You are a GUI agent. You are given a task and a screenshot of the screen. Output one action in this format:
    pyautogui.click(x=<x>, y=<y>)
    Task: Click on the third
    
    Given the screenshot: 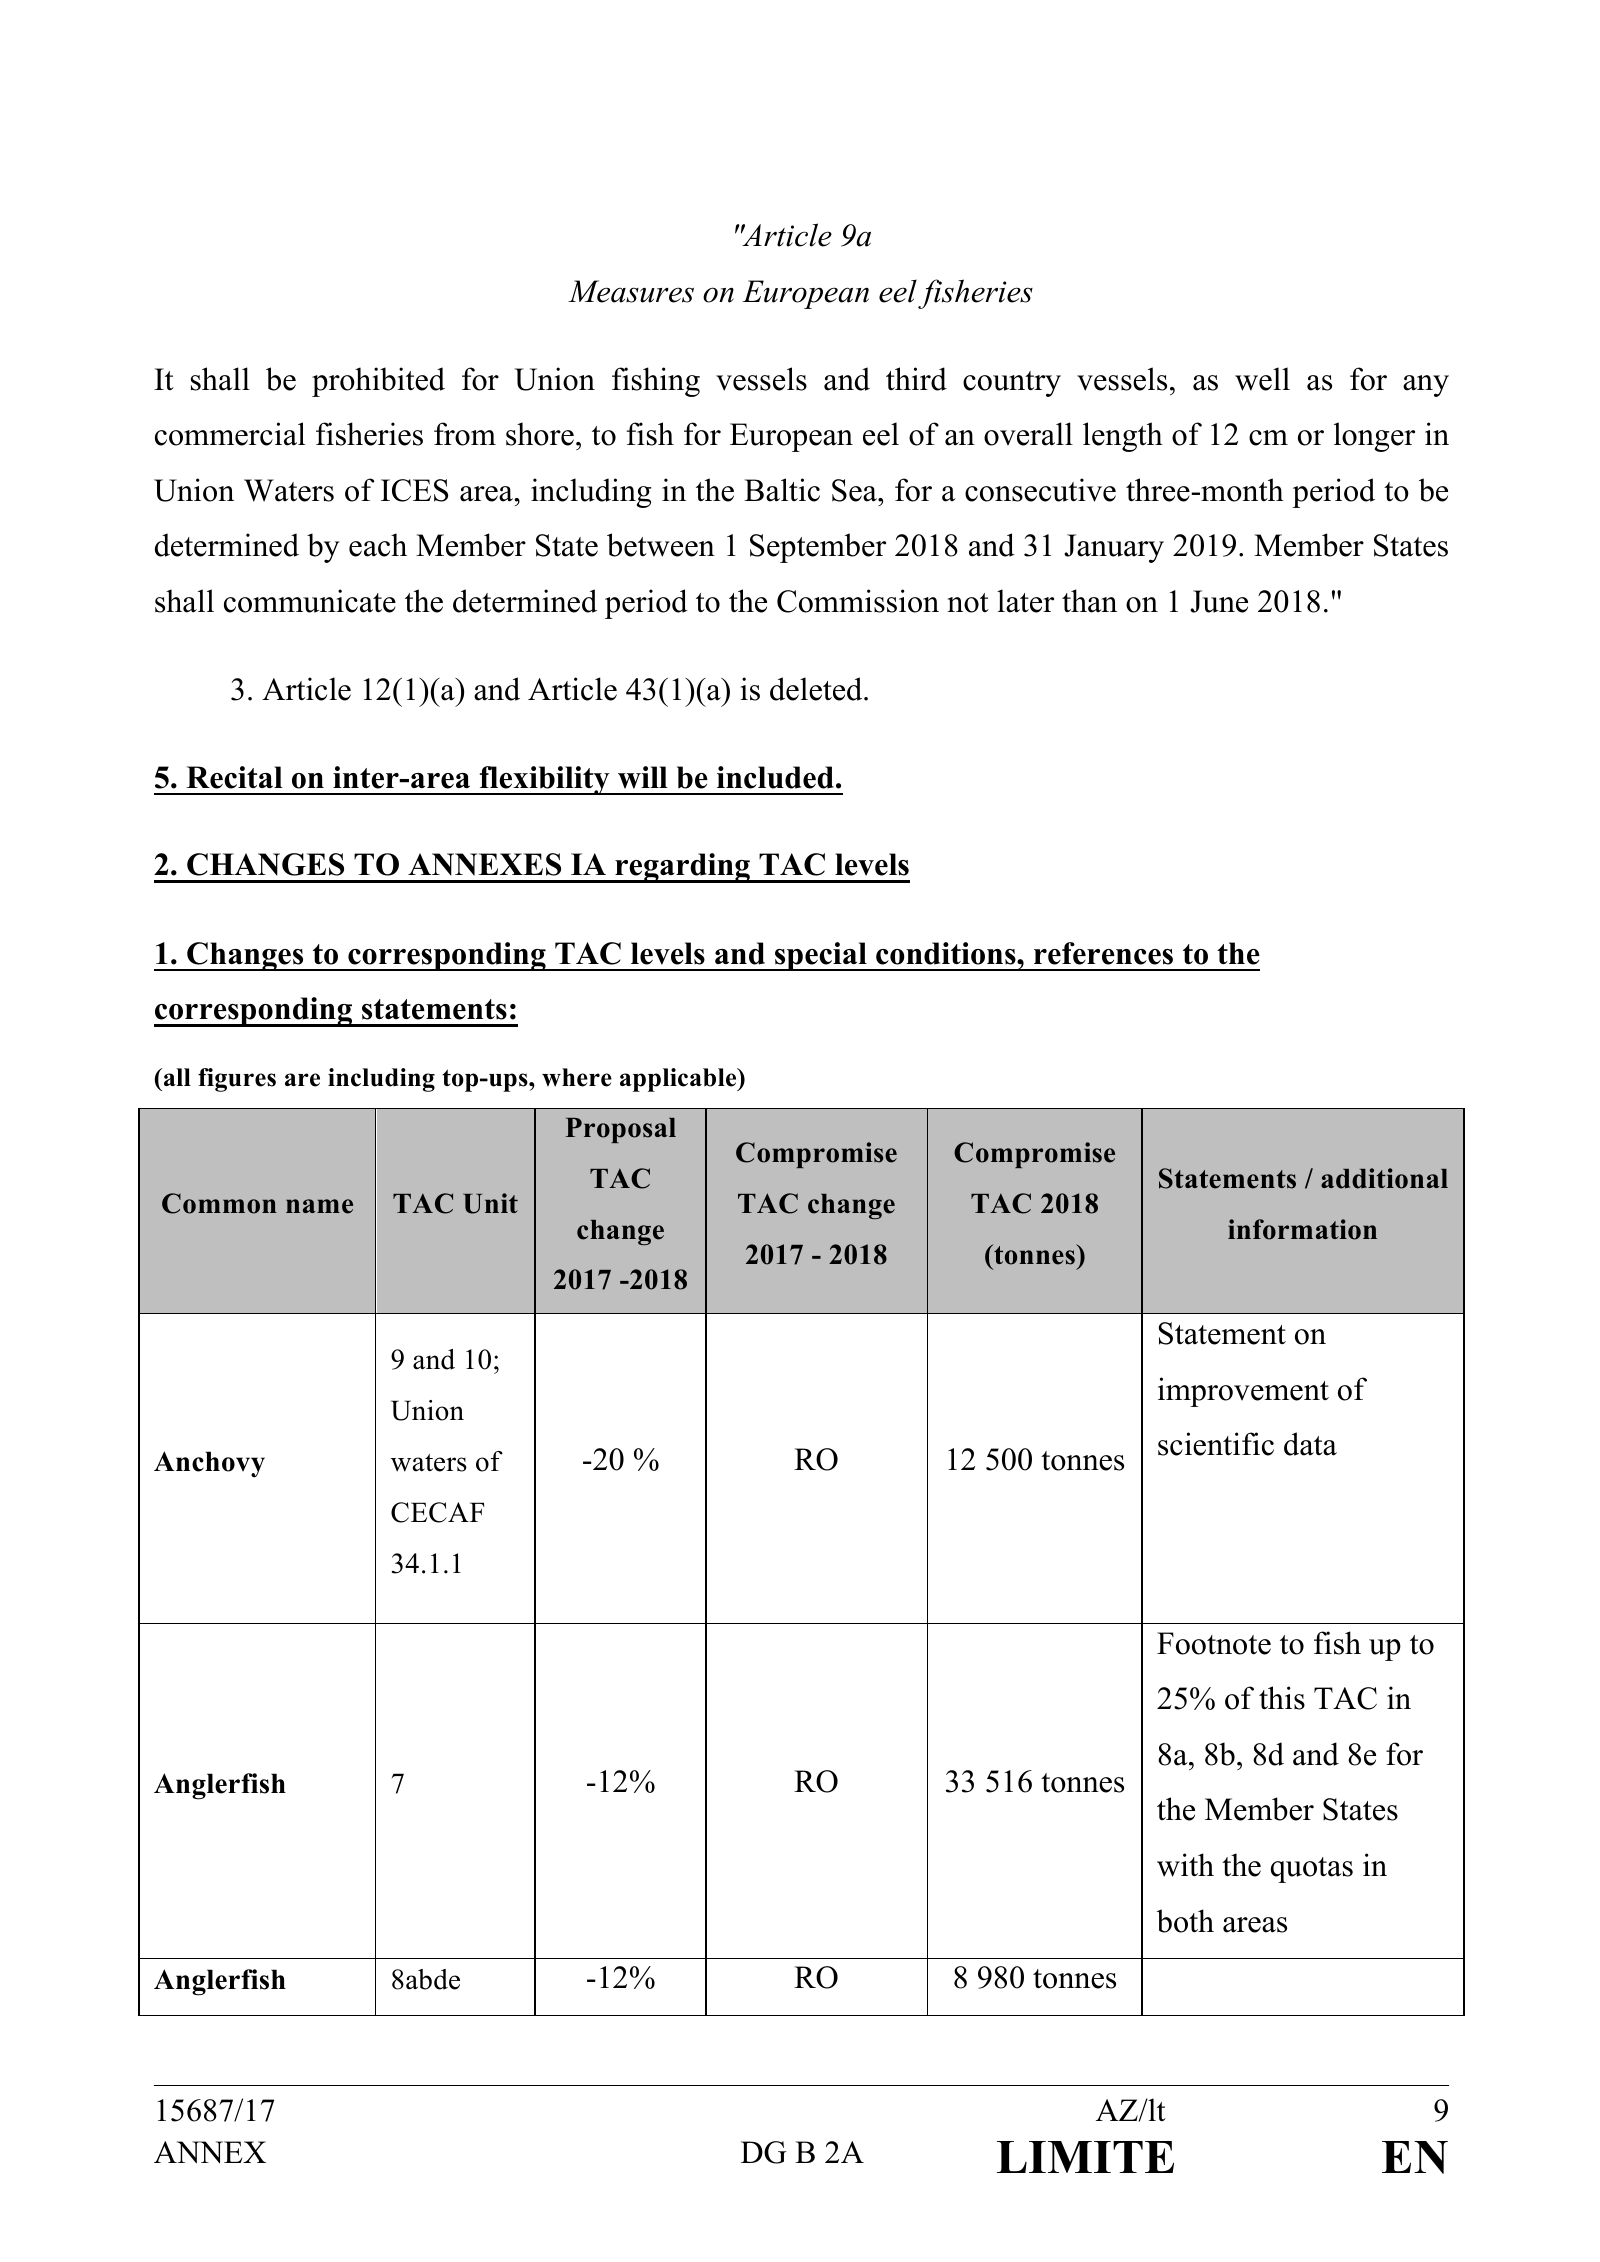 What is the action you would take?
    pyautogui.click(x=916, y=379)
